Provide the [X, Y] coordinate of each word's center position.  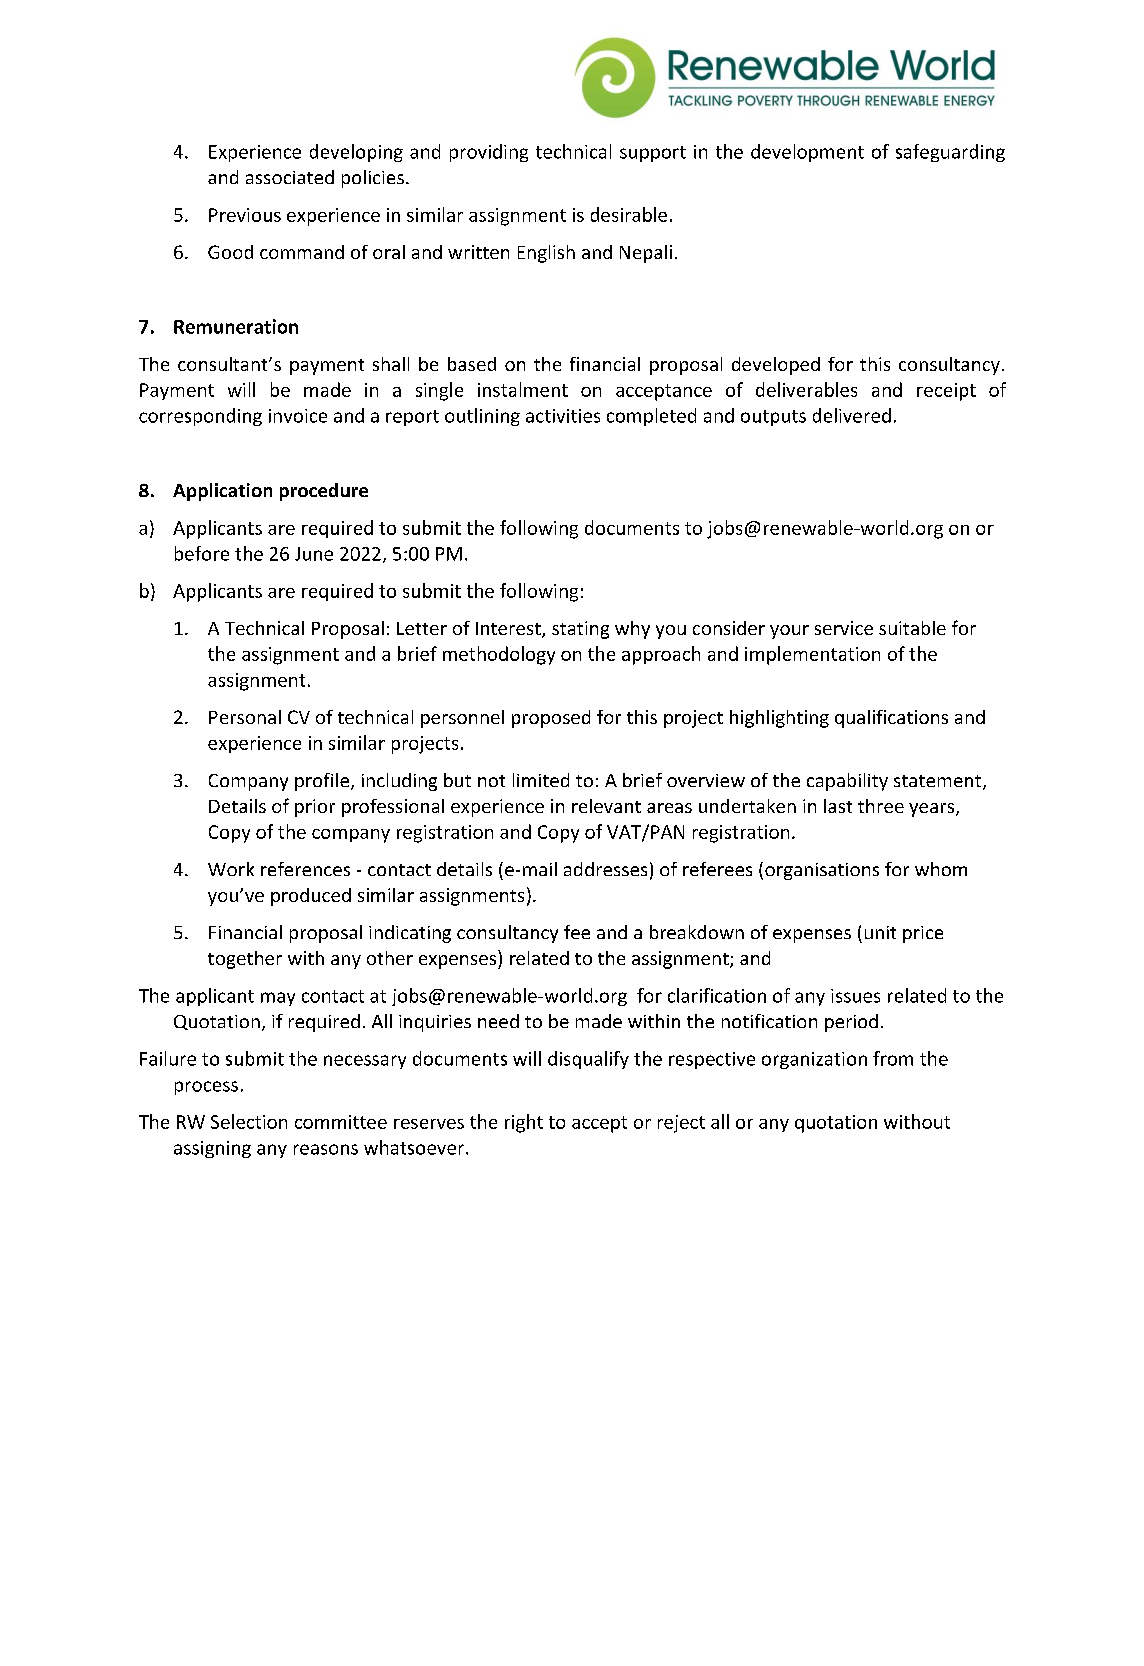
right [524, 1123]
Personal [245, 717]
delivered [852, 415]
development [807, 153]
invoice [298, 416]
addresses [605, 869]
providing [489, 153]
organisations [822, 871]
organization [814, 1060]
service [844, 628]
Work [231, 869]
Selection [249, 1121]
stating [580, 630]
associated [290, 177]
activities [563, 416]
